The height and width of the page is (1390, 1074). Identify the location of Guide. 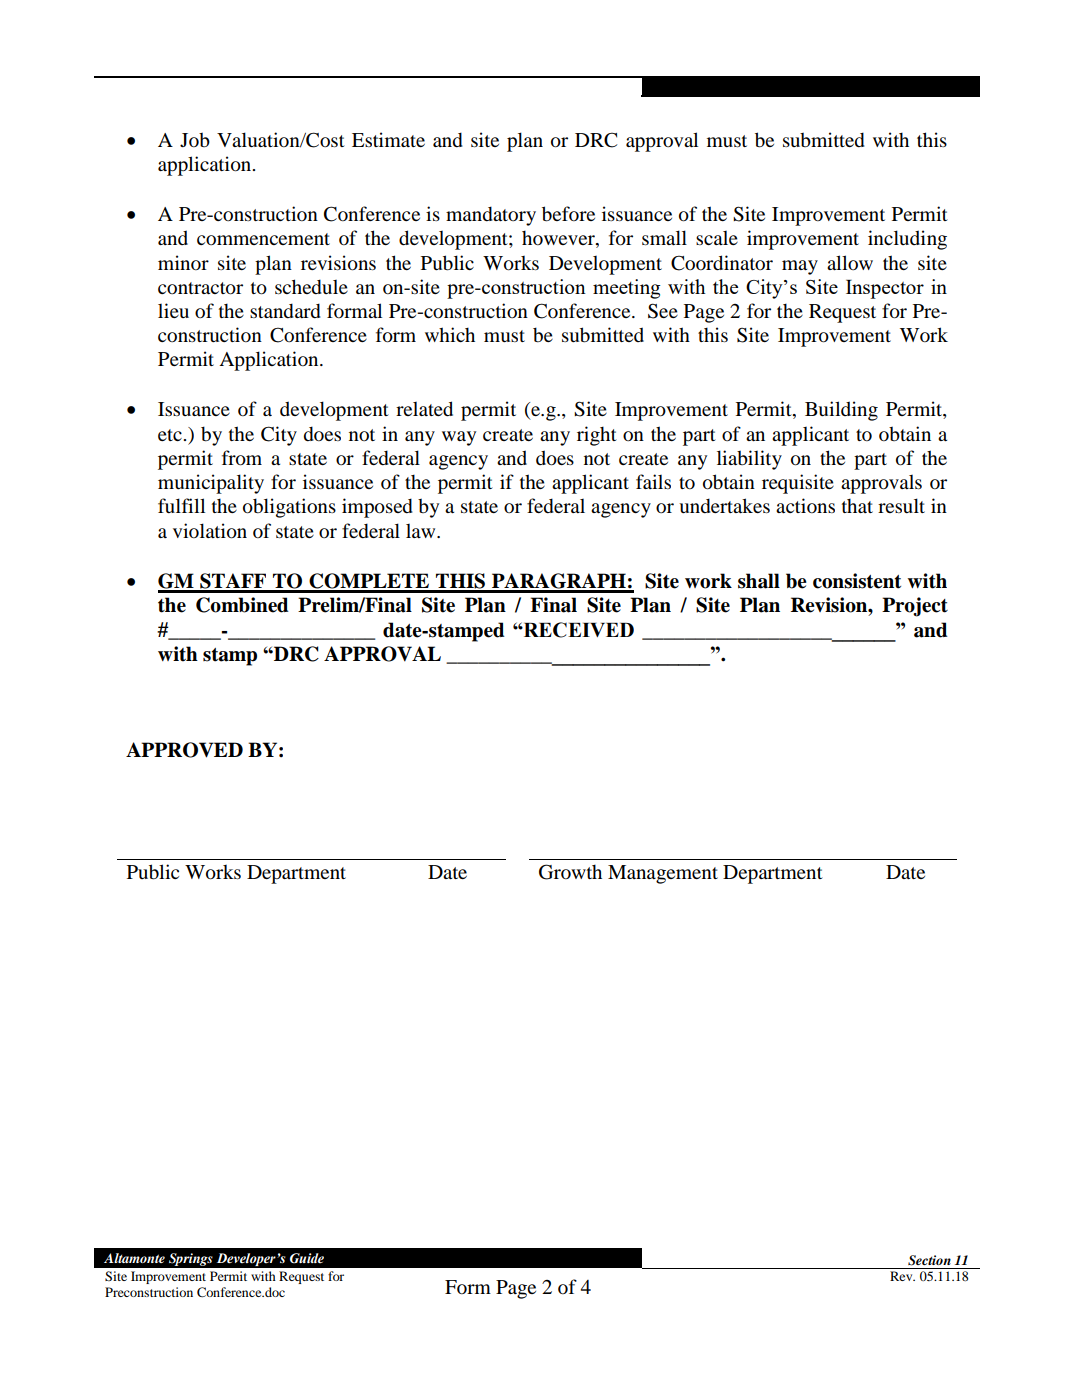
(307, 1258).
